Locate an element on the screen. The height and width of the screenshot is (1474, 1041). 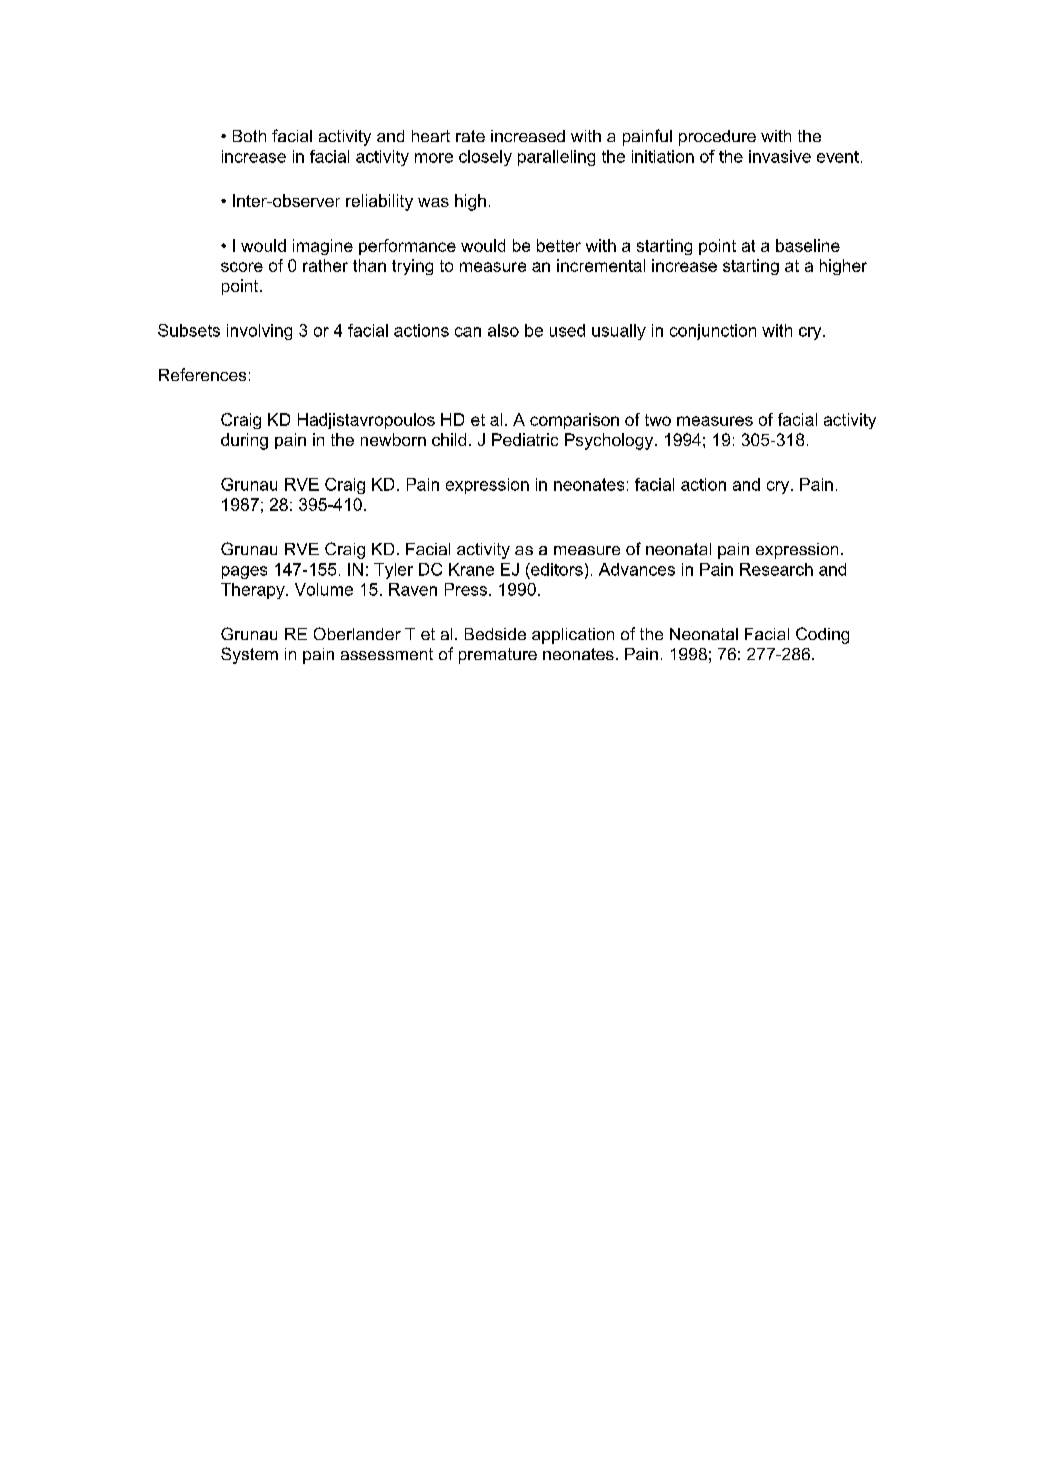
invasive is located at coordinates (780, 156).
